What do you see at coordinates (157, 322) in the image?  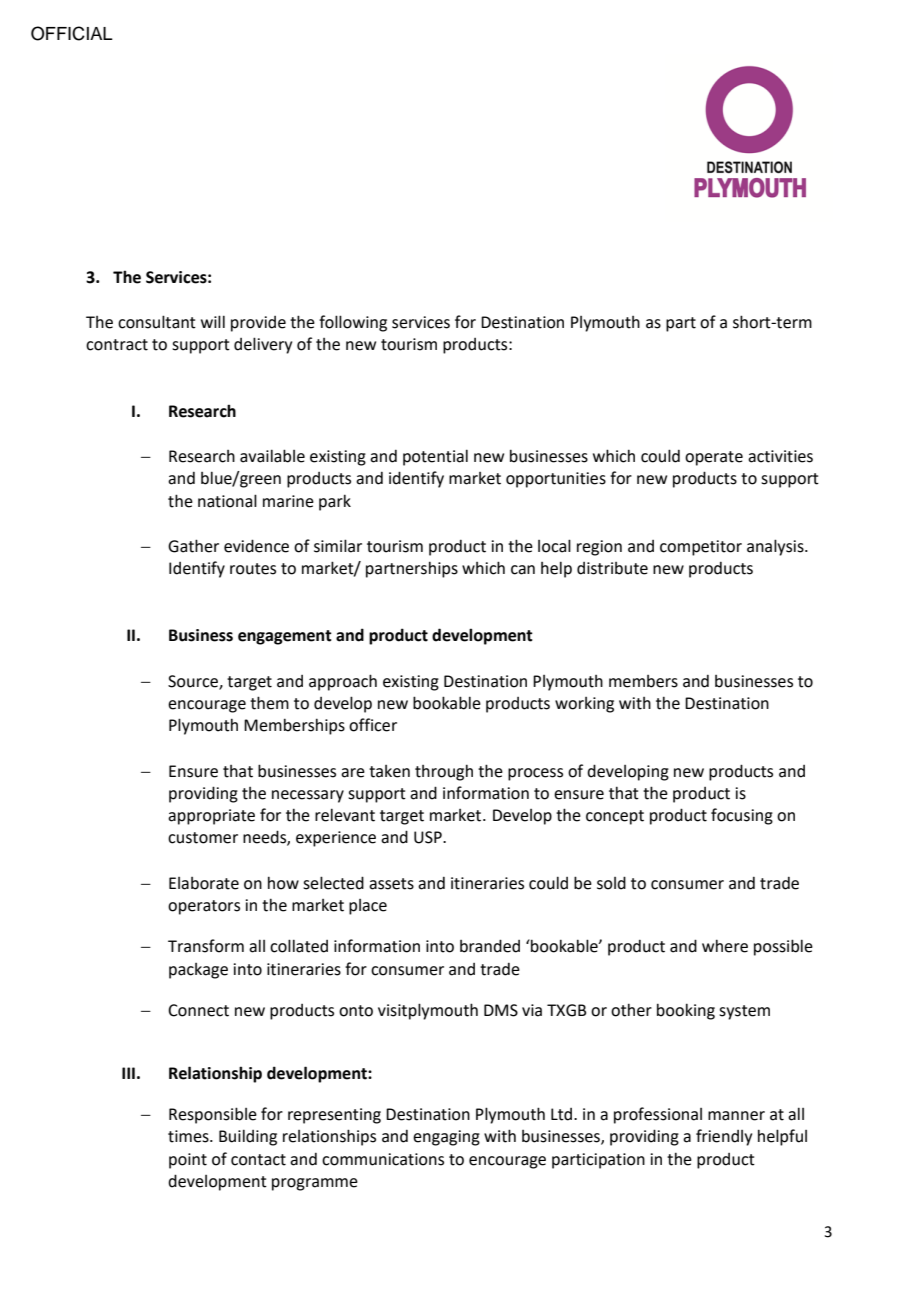 I see `consultant` at bounding box center [157, 322].
